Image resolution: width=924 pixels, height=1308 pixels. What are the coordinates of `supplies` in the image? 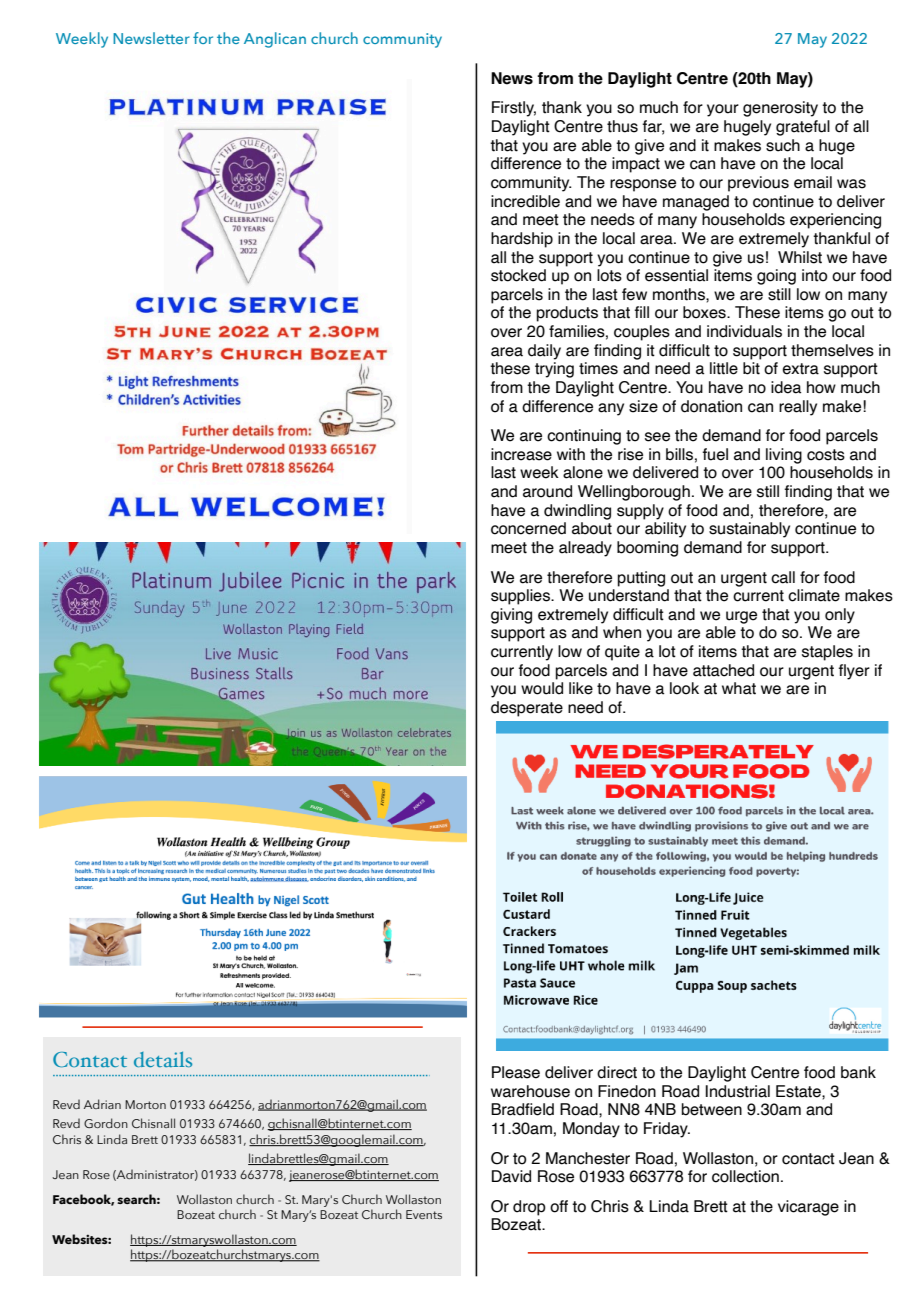 It's located at (521, 597).
